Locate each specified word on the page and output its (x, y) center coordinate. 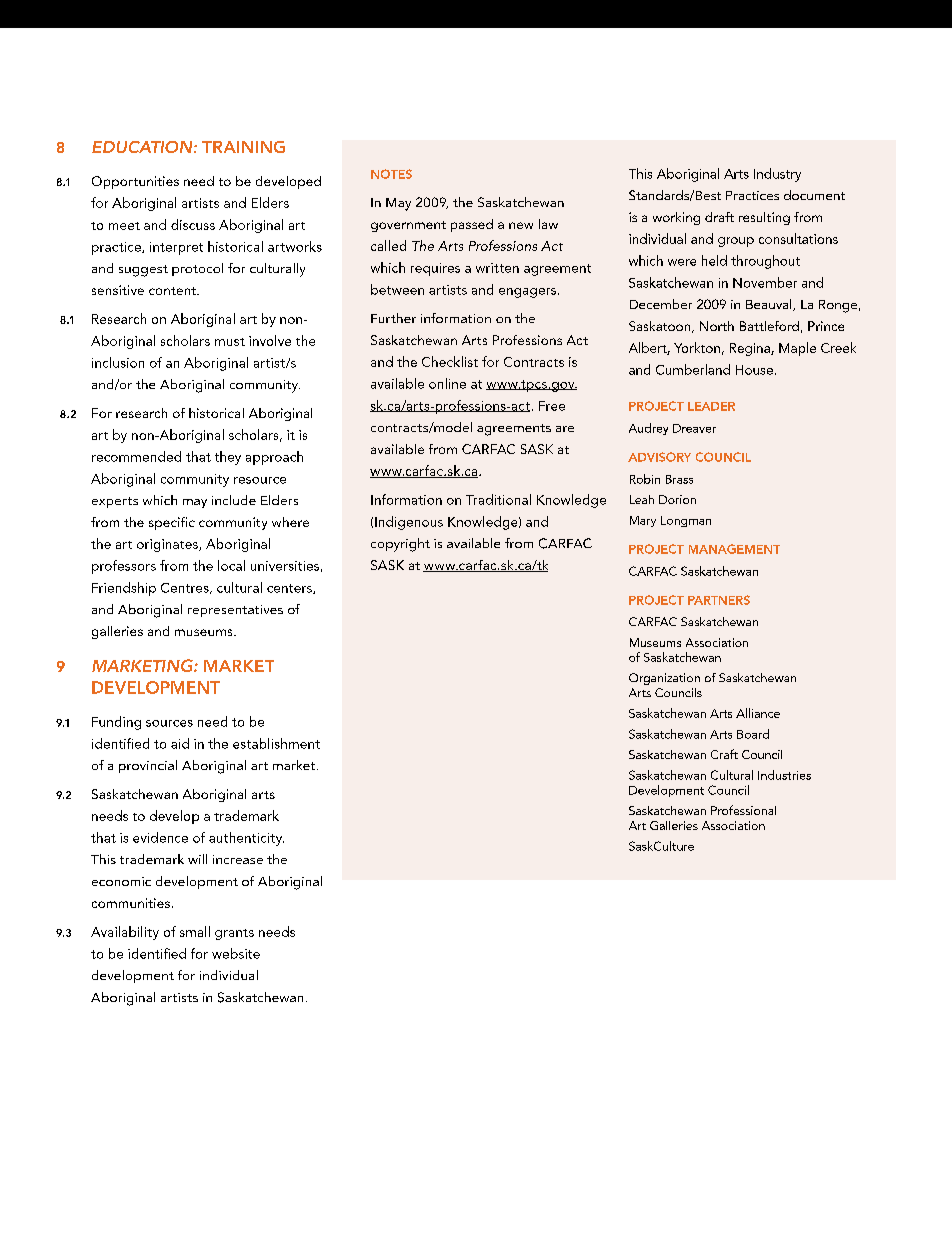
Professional (743, 810)
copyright (400, 545)
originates (168, 545)
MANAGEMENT (734, 549)
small (195, 931)
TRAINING (243, 147)
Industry (777, 175)
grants (234, 934)
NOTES (391, 174)
